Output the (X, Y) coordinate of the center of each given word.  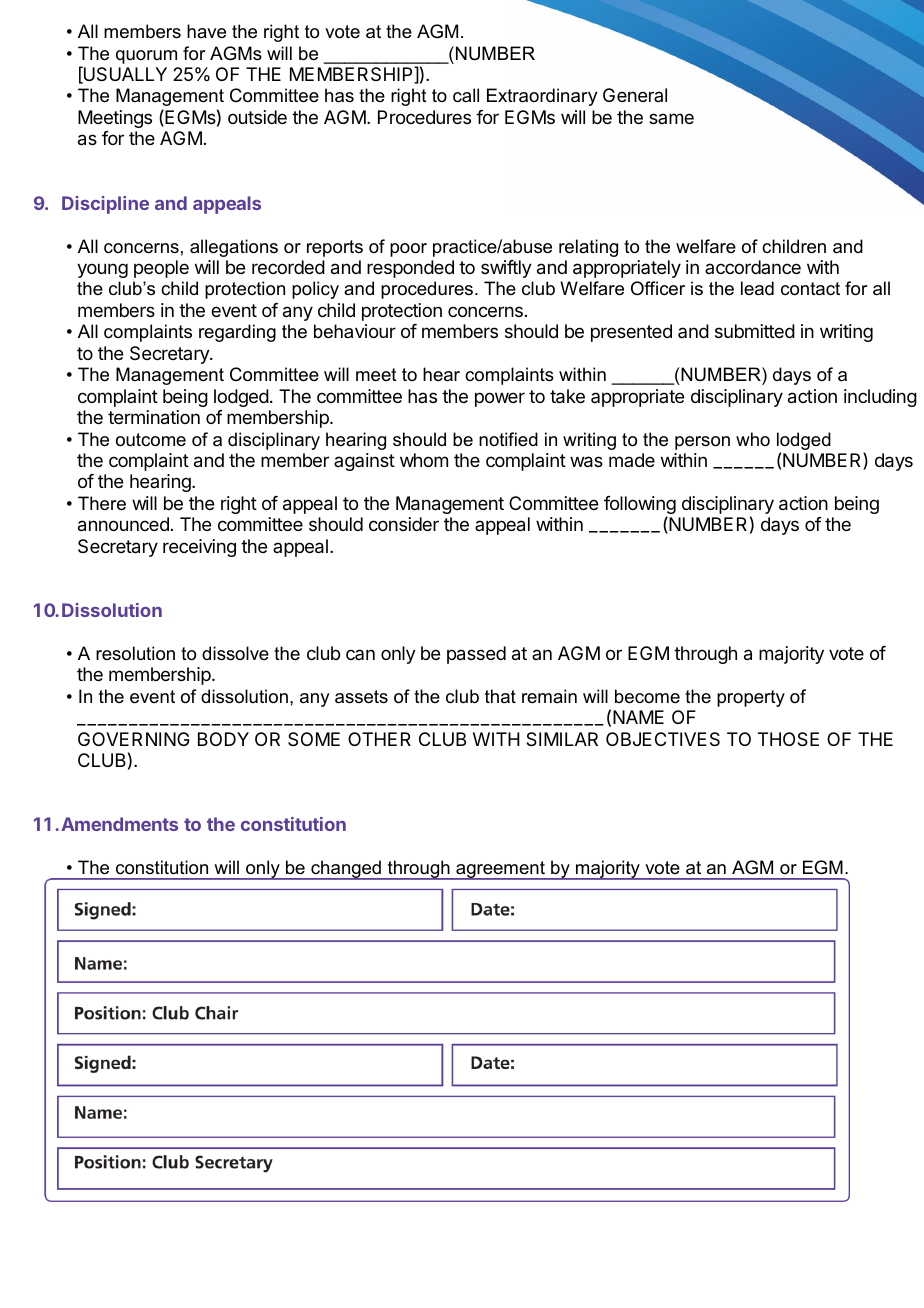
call (466, 95)
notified (508, 439)
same (671, 118)
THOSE (788, 739)
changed (346, 870)
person (702, 443)
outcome (151, 440)
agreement (500, 870)
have (206, 31)
